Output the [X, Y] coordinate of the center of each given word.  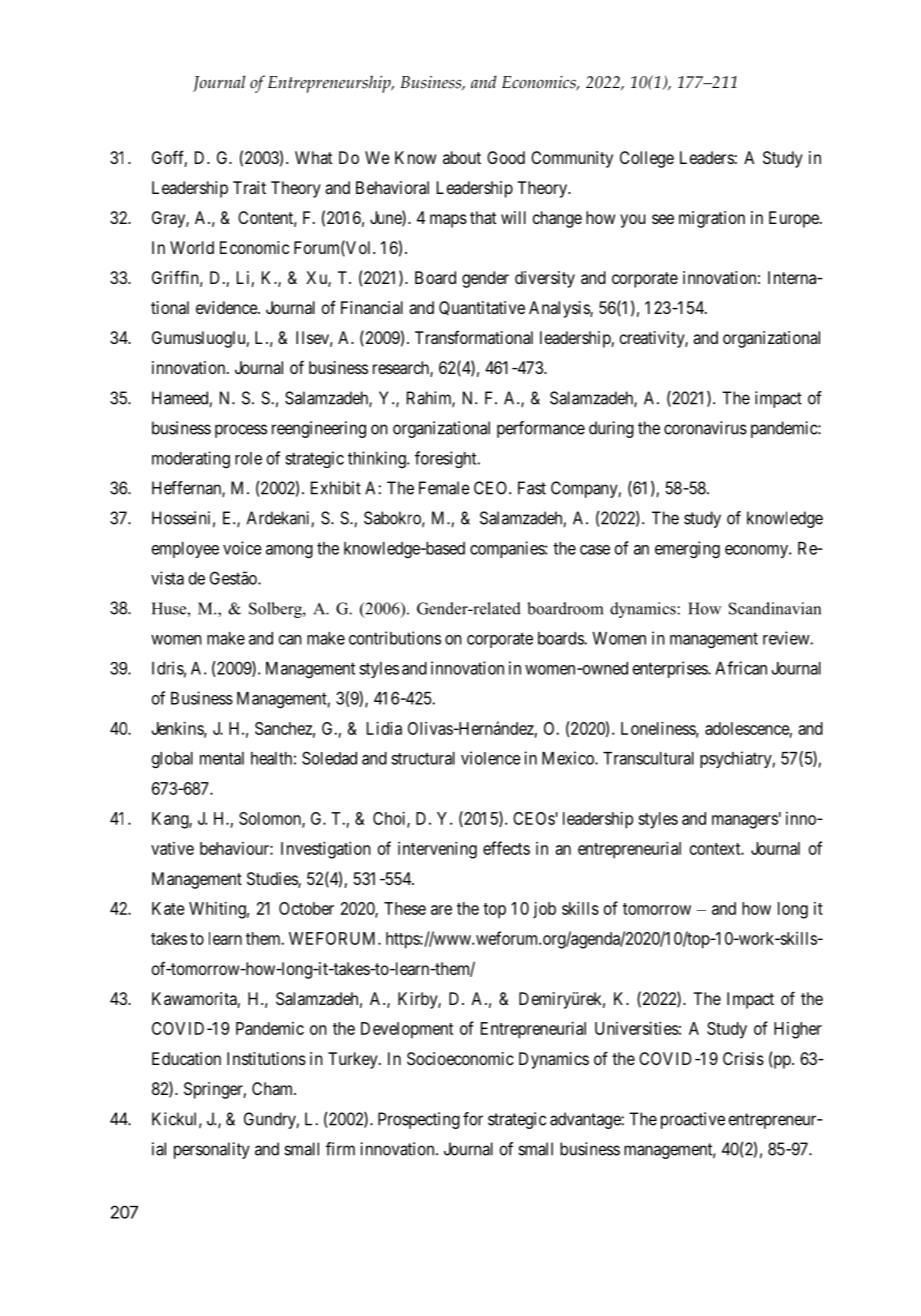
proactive [693, 1120]
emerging [687, 550]
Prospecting [419, 1120]
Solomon [271, 819]
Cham [274, 1088]
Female [444, 488]
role [248, 458]
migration [712, 219]
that [483, 217]
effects [506, 848]
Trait [249, 187]
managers [745, 822]
